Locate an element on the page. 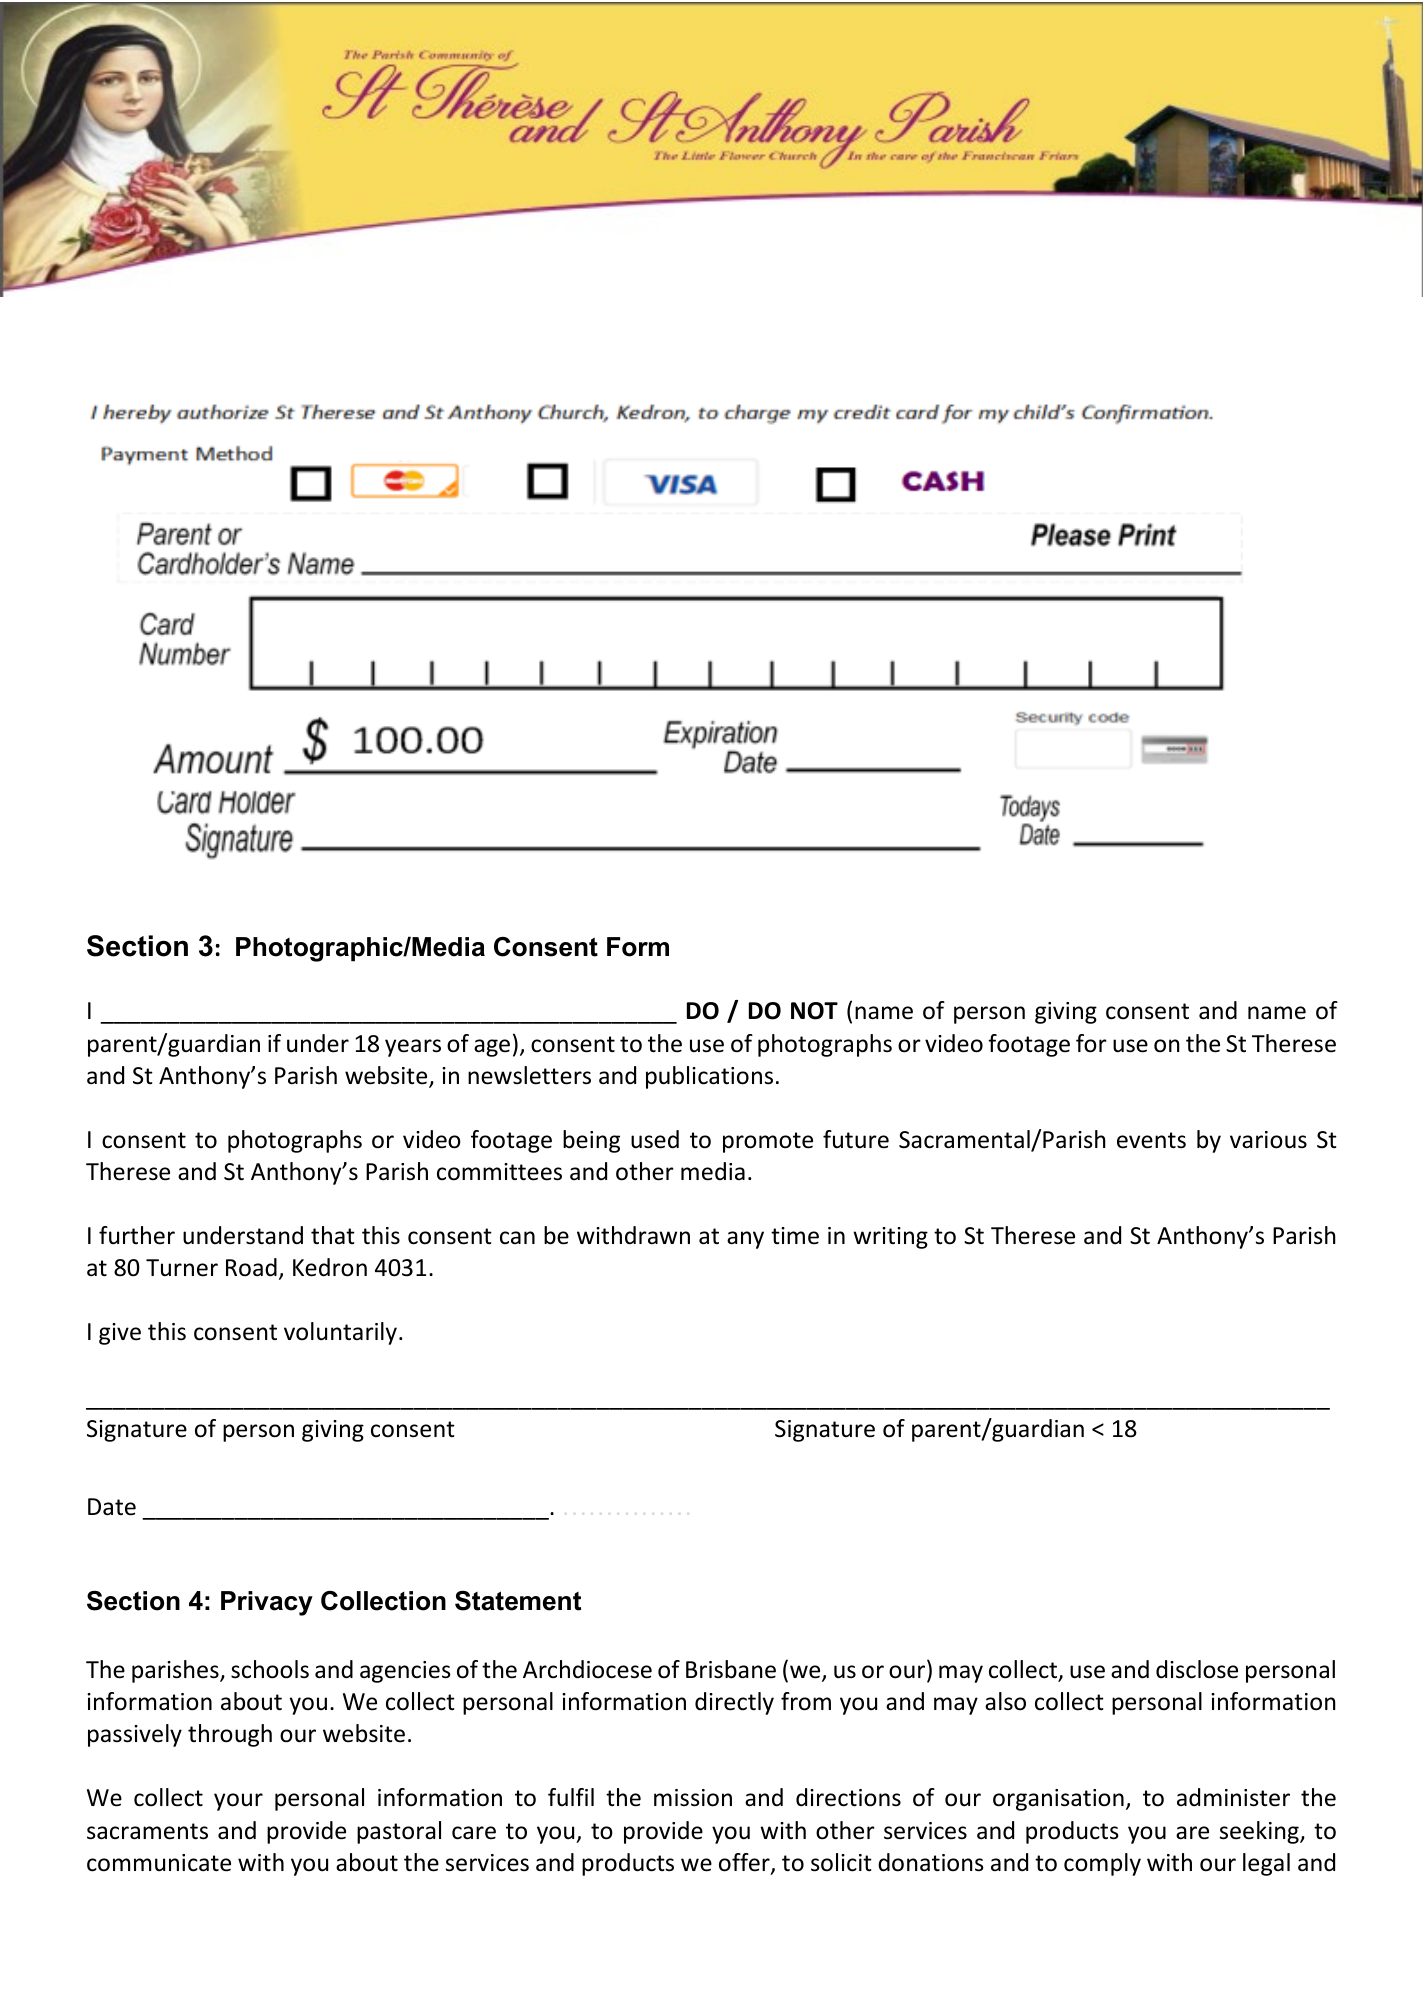 This image has width=1423, height=2013. offer is located at coordinates (745, 1863).
